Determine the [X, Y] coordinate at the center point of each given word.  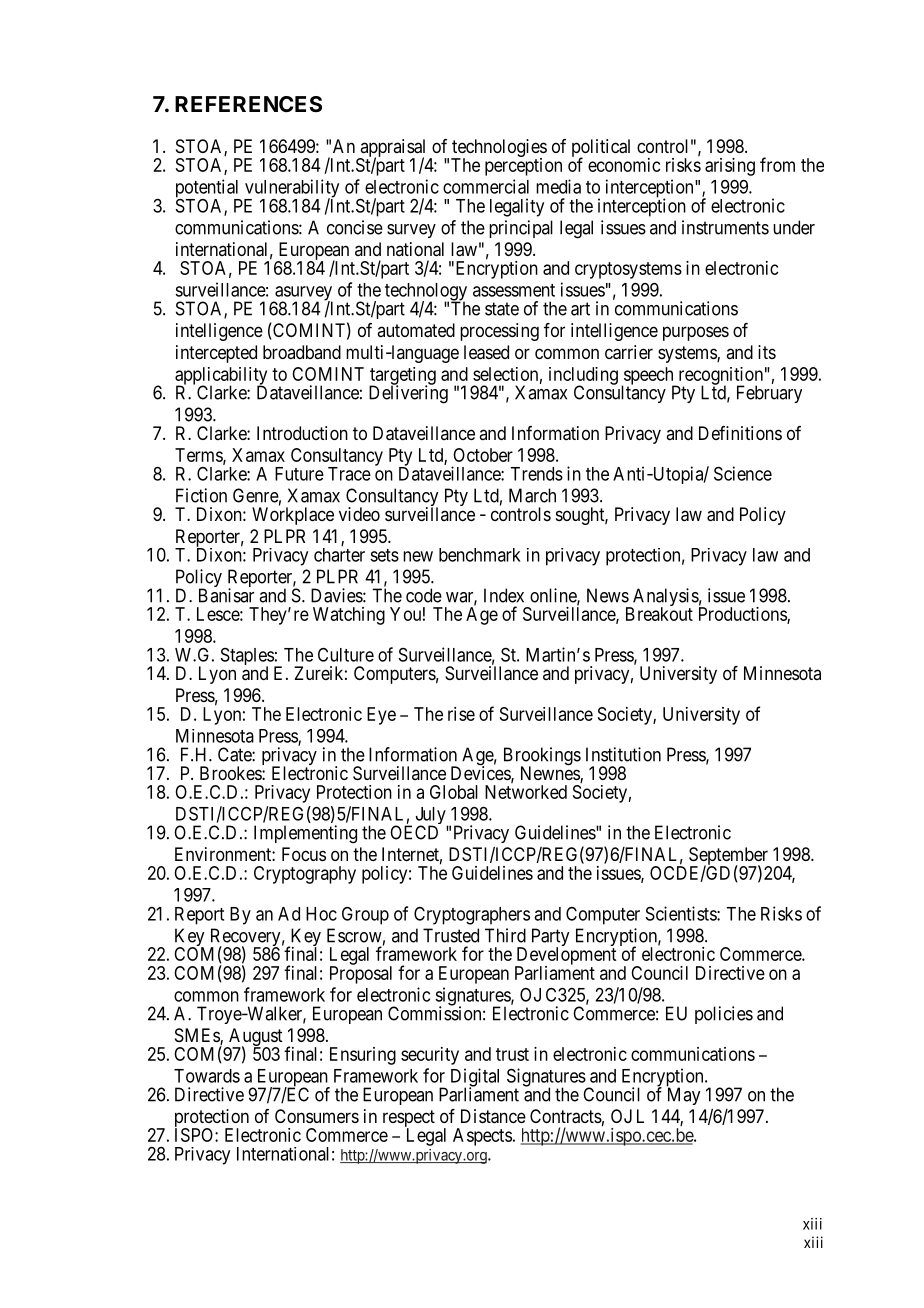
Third [505, 935]
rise [461, 714]
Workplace [293, 516]
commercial [486, 186]
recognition [719, 377]
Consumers [317, 1116]
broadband [302, 352]
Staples [248, 658]
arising [730, 167]
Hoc [321, 914]
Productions [743, 615]
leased [486, 352]
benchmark [480, 555]
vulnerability [291, 189]
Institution [623, 754]
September [730, 857]
